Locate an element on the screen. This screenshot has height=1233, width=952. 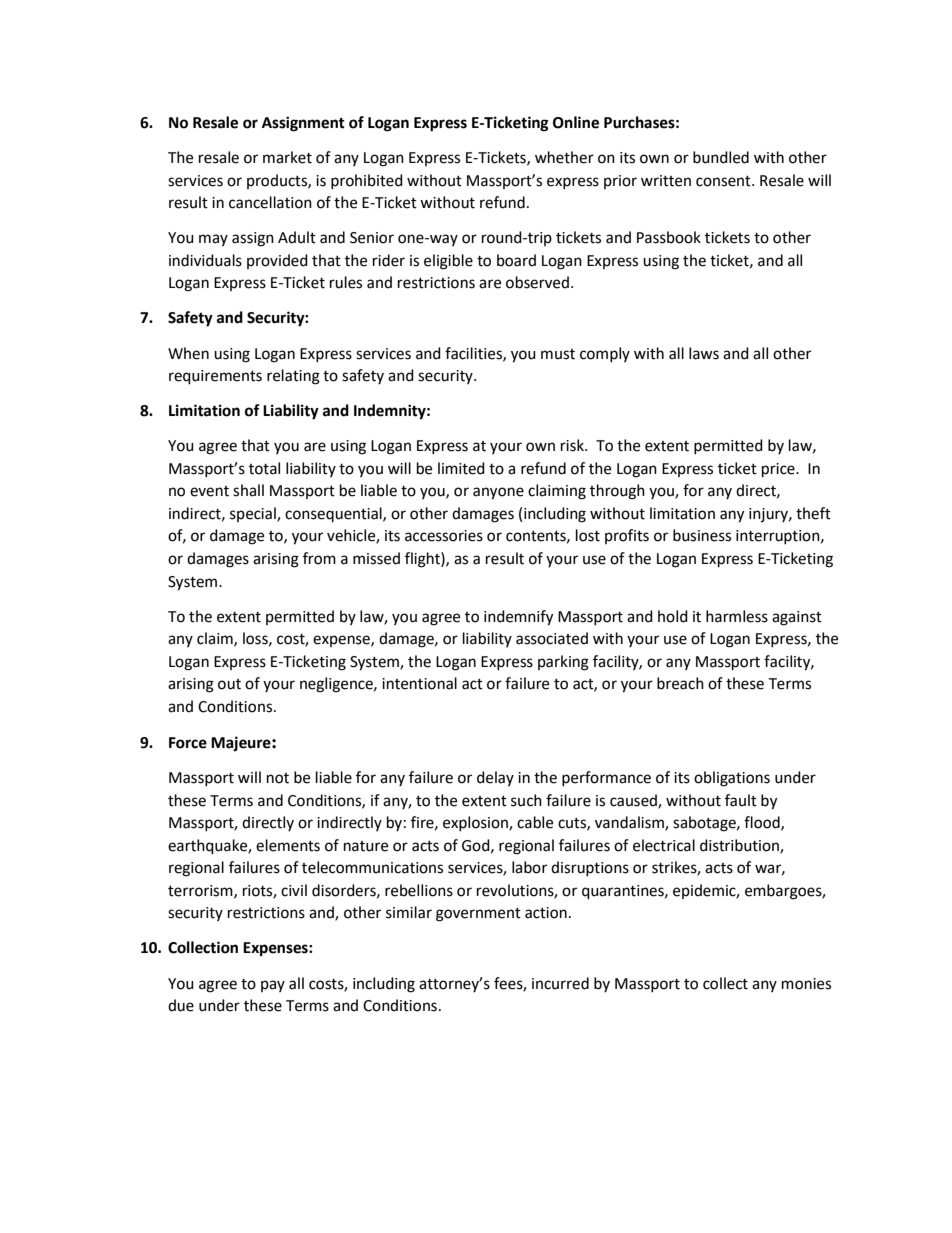
explosion is located at coordinates (476, 823).
